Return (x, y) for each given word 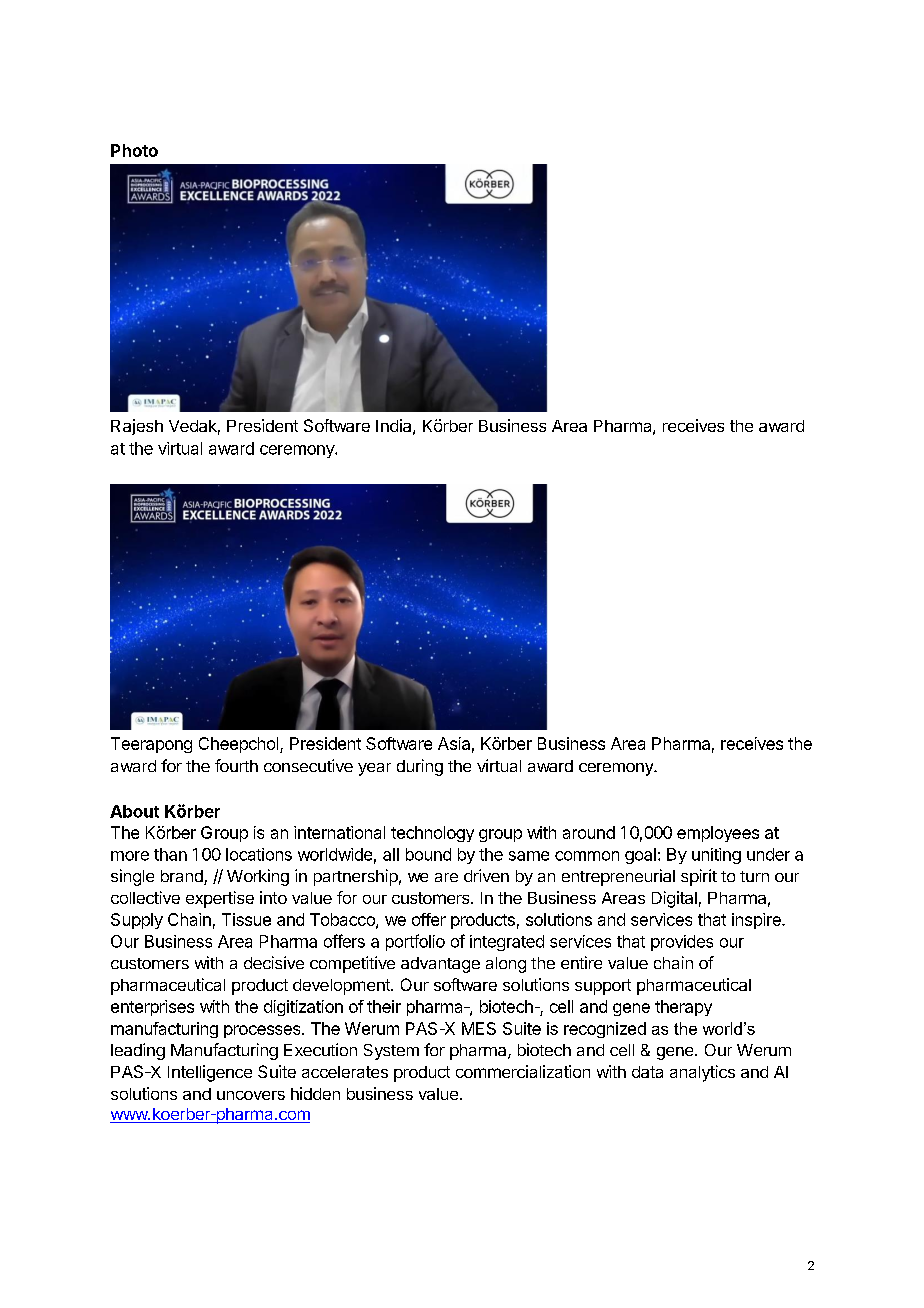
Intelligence (210, 1073)
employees (718, 834)
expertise (220, 899)
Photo (134, 150)
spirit (699, 877)
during (420, 767)
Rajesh (137, 427)
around (589, 832)
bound (428, 854)
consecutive (308, 765)
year (374, 769)
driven (486, 875)
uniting (716, 856)
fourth (236, 765)
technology (432, 834)
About (134, 811)
